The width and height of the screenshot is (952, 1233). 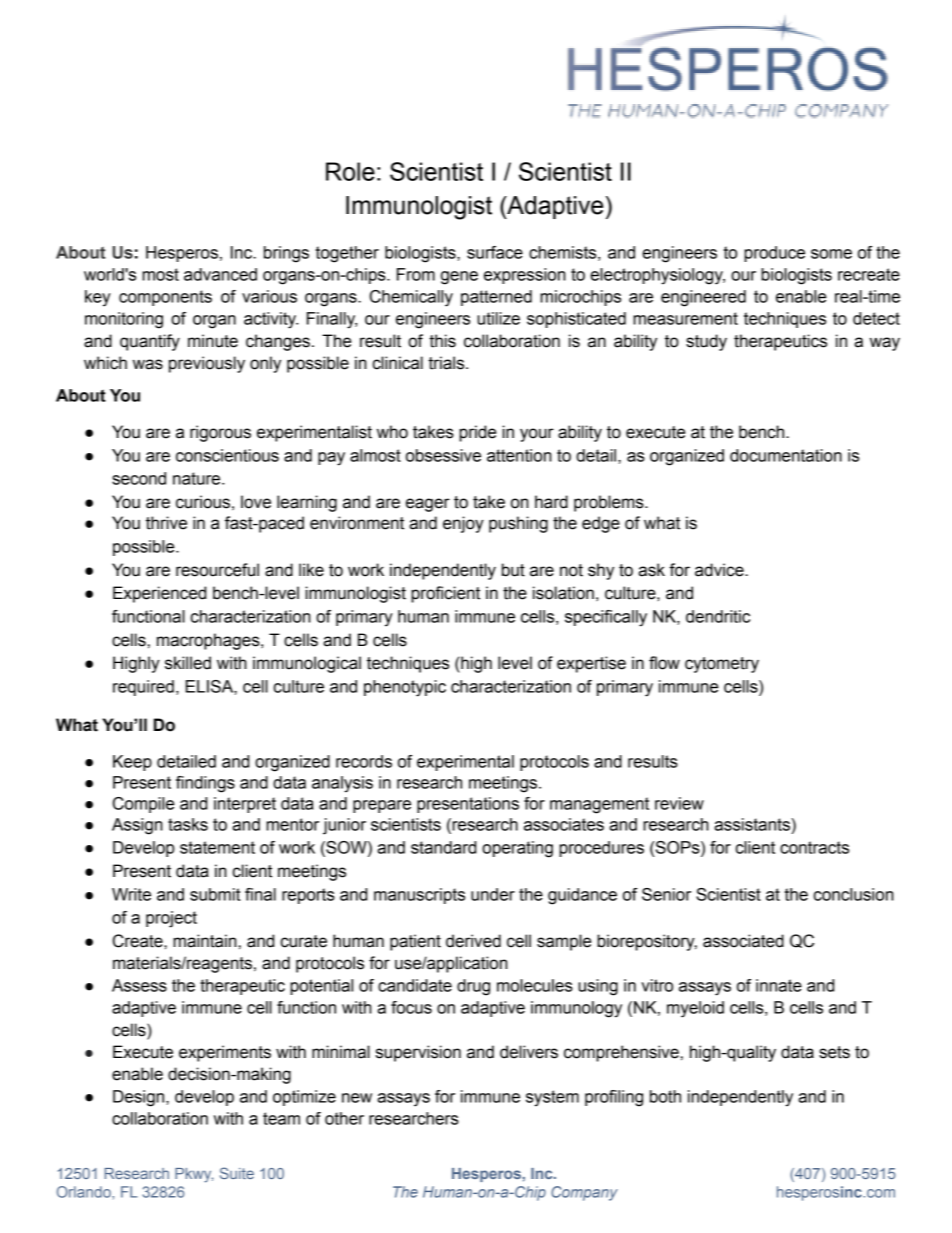 I want to click on derived, so click(x=473, y=941).
